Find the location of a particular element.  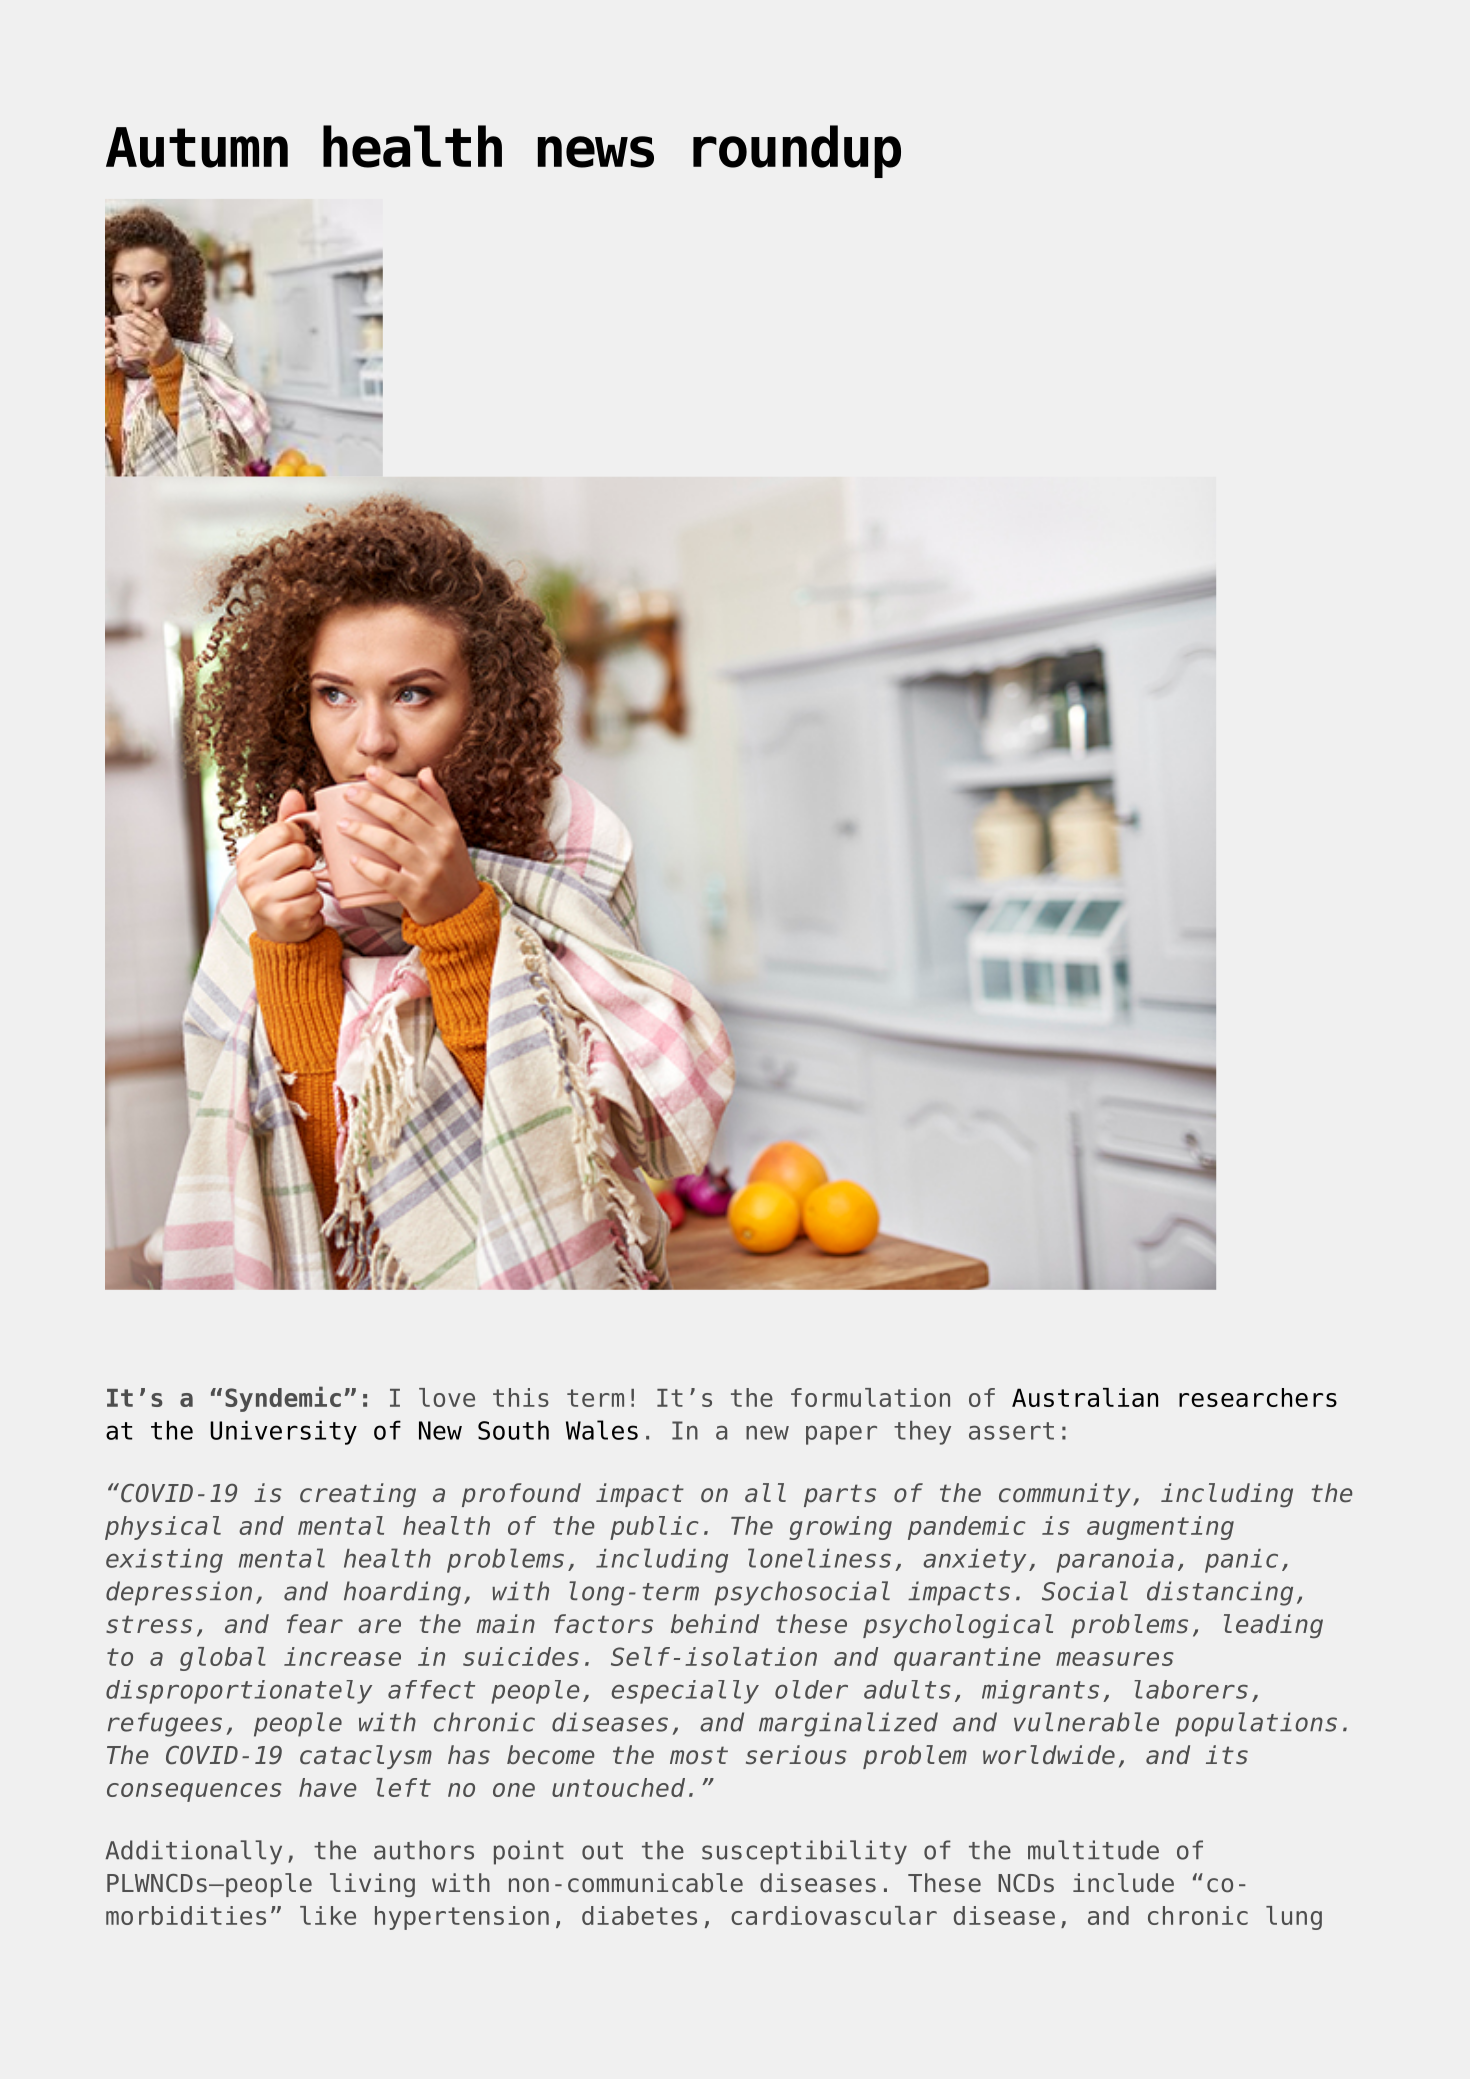

Australian is located at coordinates (1085, 1397).
